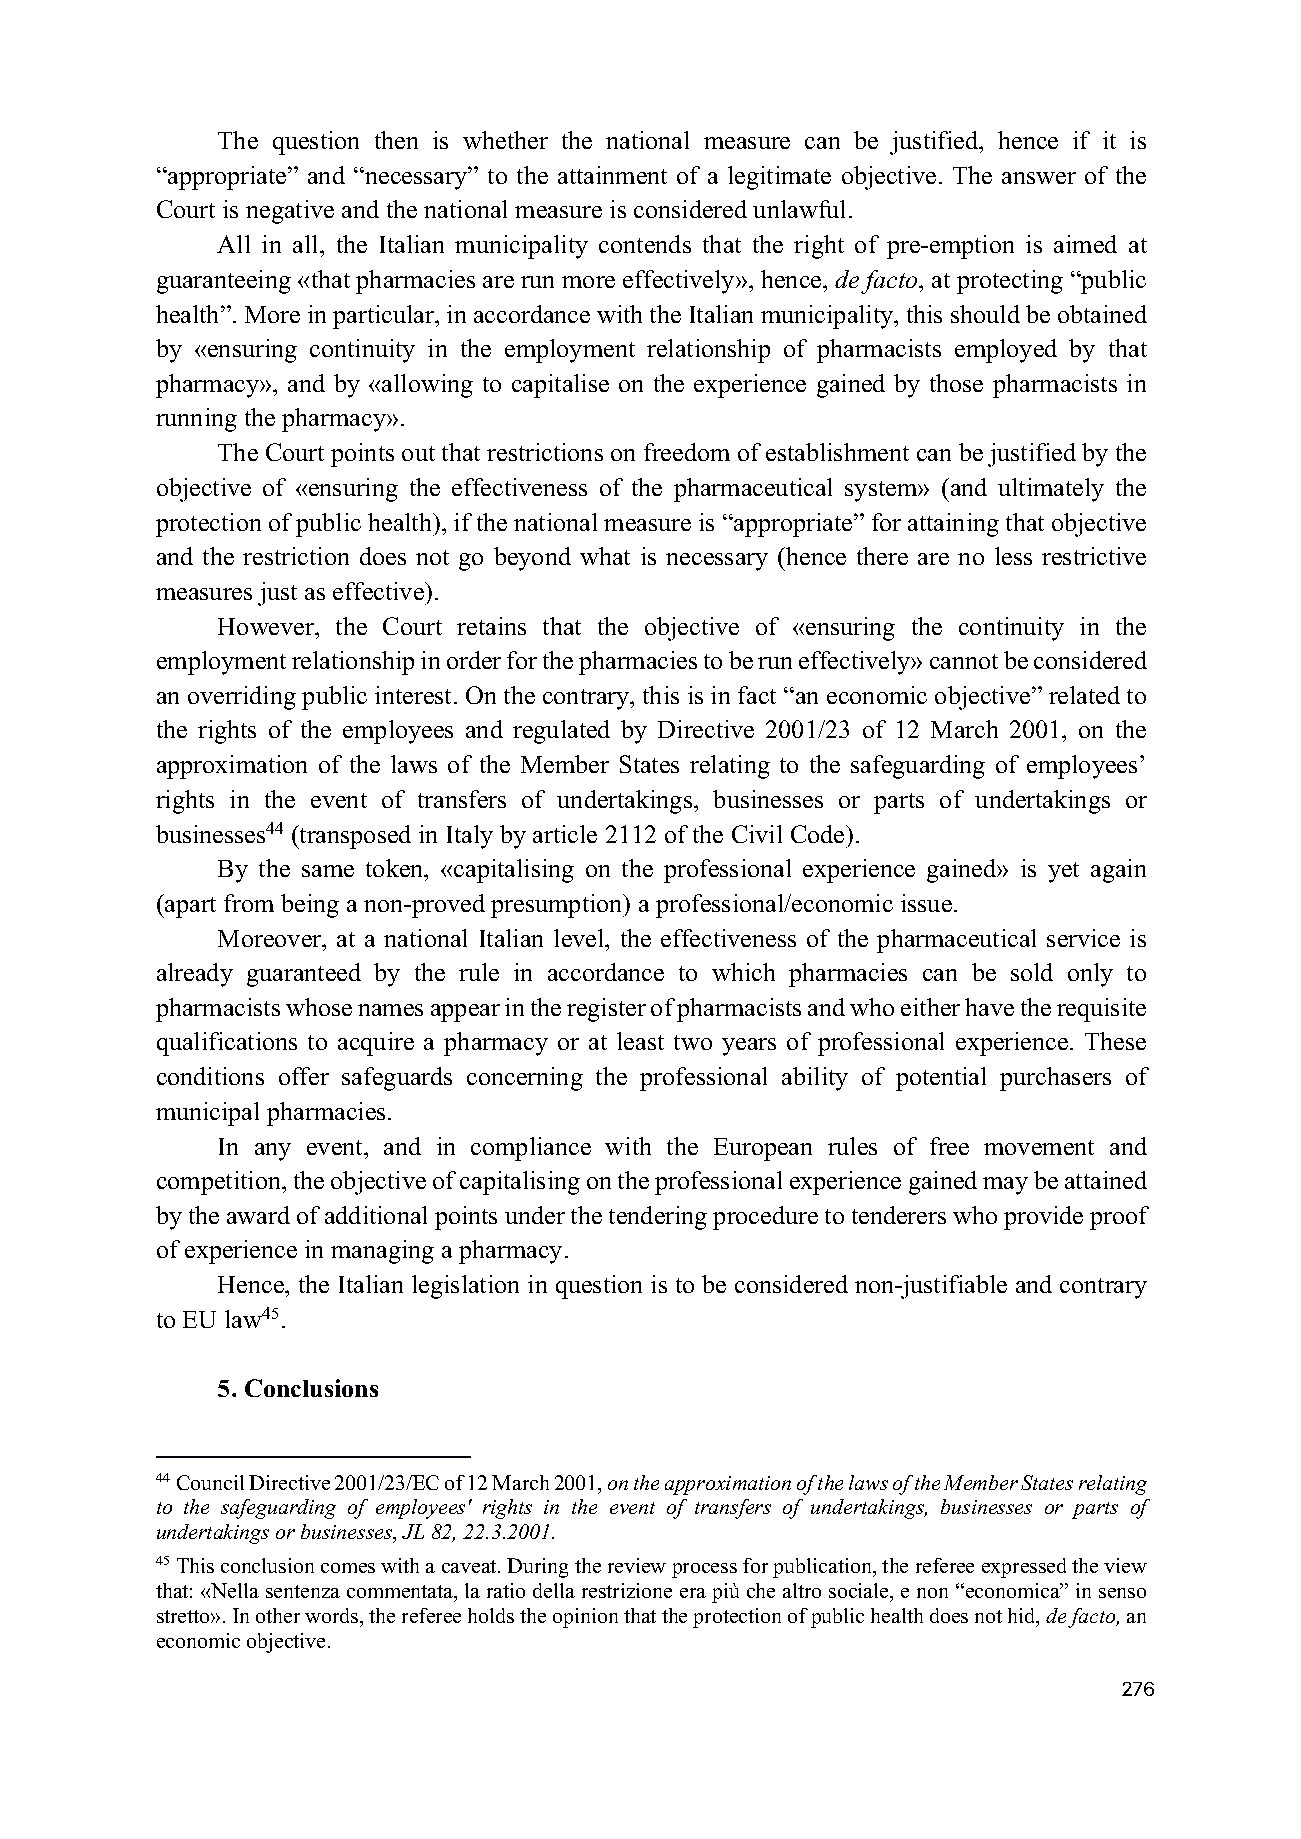 This screenshot has height=1839, width=1301. I want to click on negative, so click(290, 212).
